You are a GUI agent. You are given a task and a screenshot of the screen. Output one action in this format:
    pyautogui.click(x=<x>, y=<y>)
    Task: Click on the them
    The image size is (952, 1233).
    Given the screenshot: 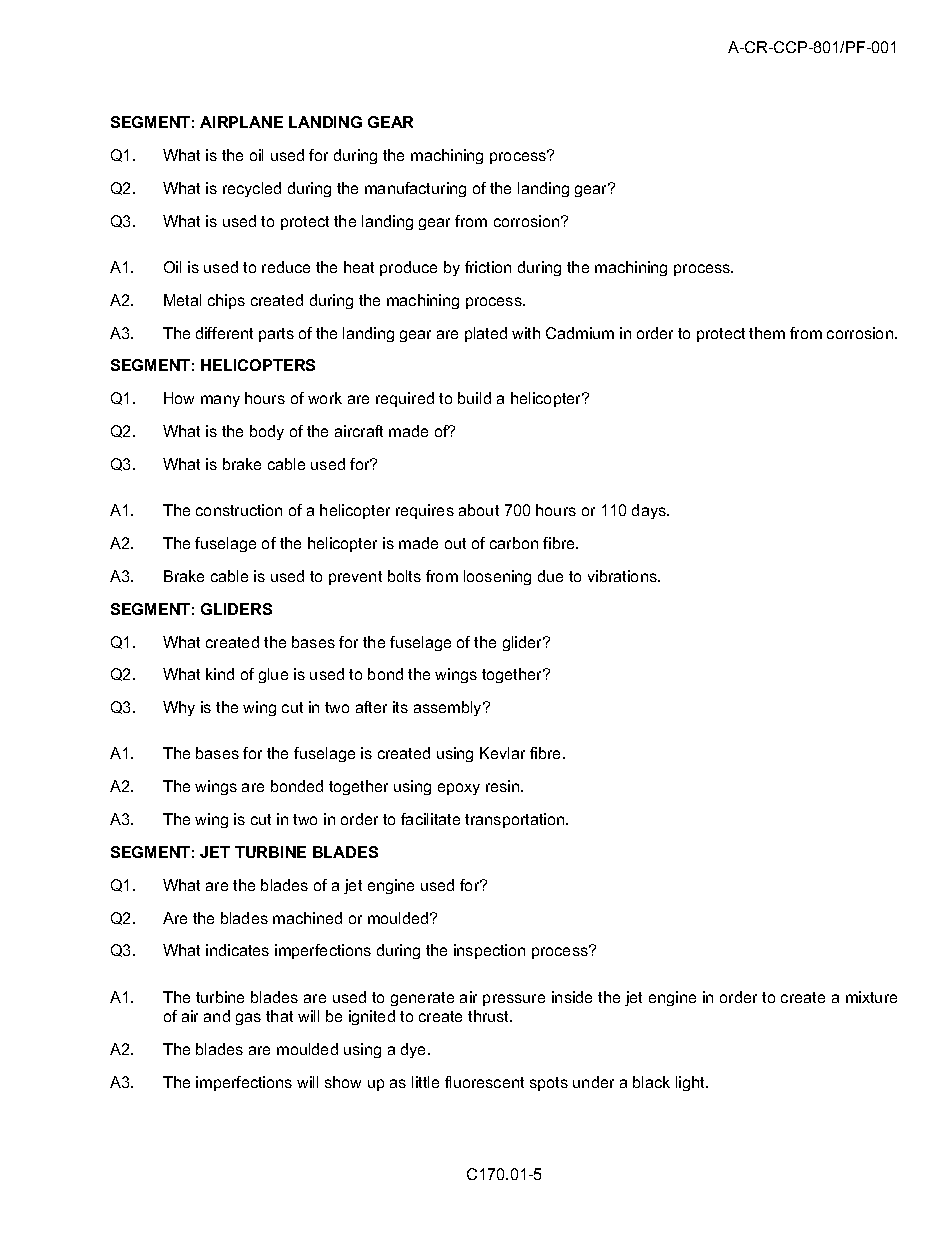 What is the action you would take?
    pyautogui.click(x=767, y=333)
